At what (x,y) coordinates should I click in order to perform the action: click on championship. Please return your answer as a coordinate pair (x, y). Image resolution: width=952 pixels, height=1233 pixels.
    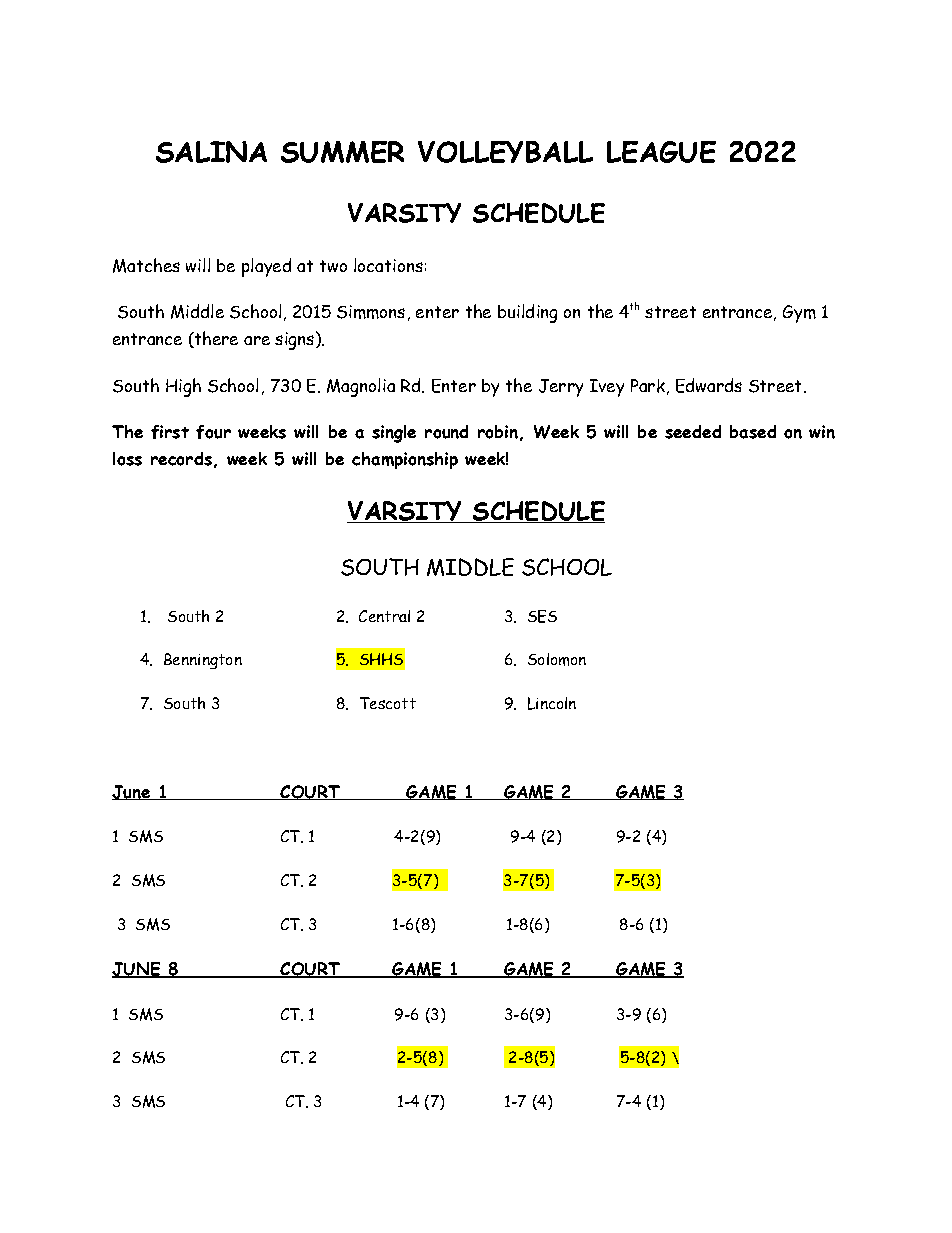
    Looking at the image, I should click on (405, 460).
